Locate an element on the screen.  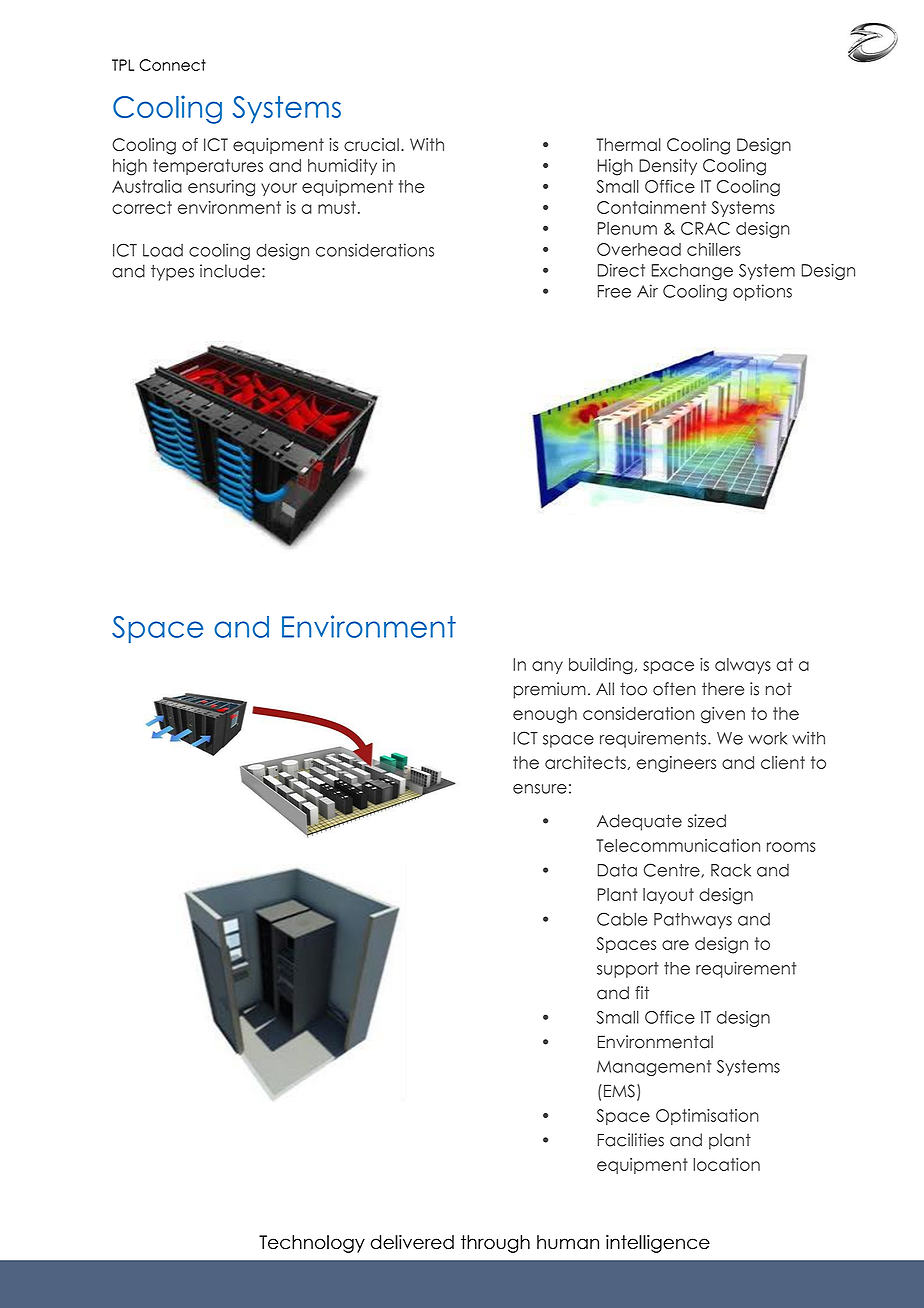
options is located at coordinates (762, 292).
